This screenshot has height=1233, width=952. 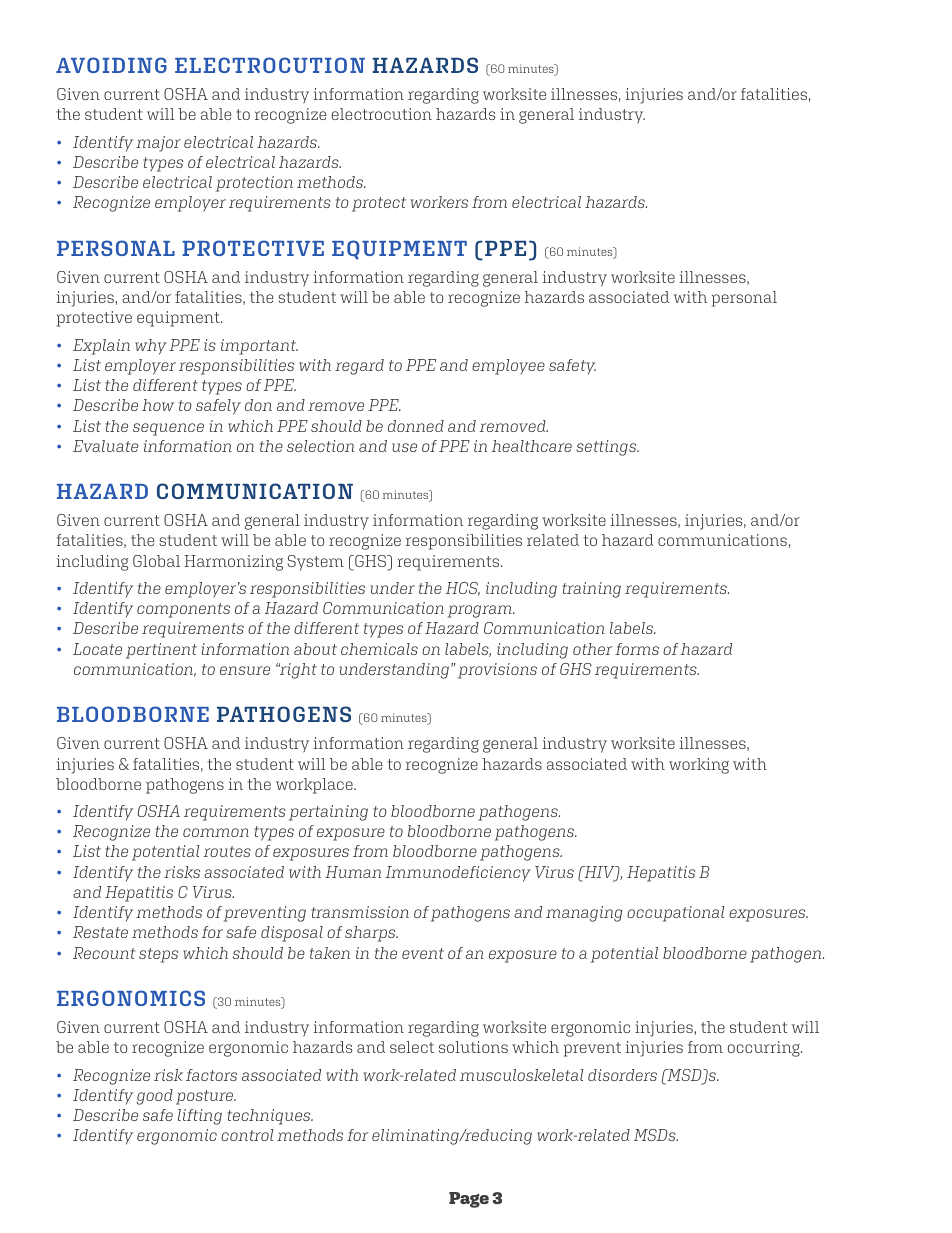 I want to click on chemicals, so click(x=379, y=649).
